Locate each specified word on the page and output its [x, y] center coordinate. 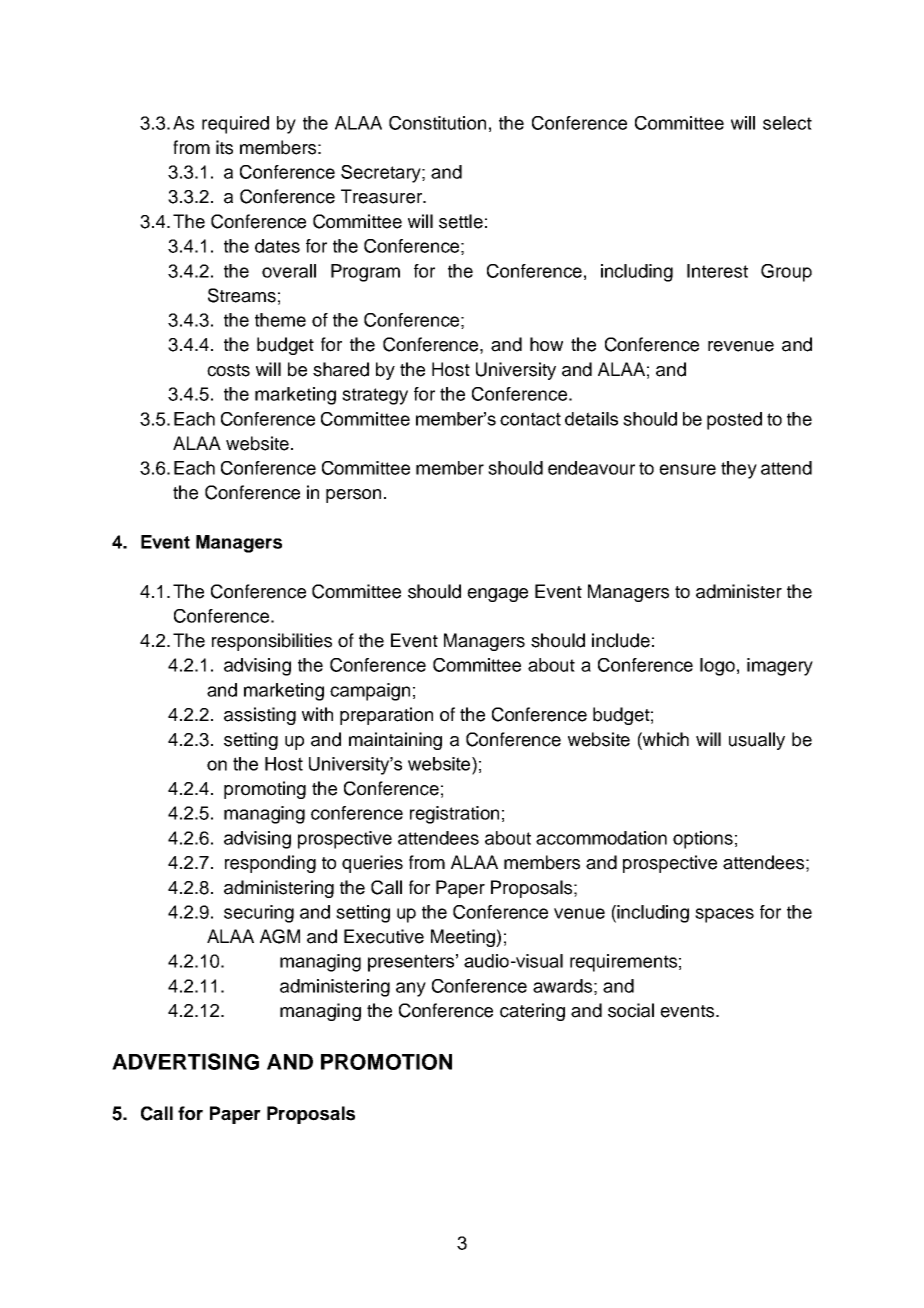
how [546, 344]
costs [228, 370]
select [787, 123]
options [703, 840]
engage [497, 595]
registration [454, 815]
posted [734, 421]
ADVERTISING [185, 1061]
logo [717, 667]
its [224, 147]
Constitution [437, 123]
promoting [265, 790]
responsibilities [272, 642]
